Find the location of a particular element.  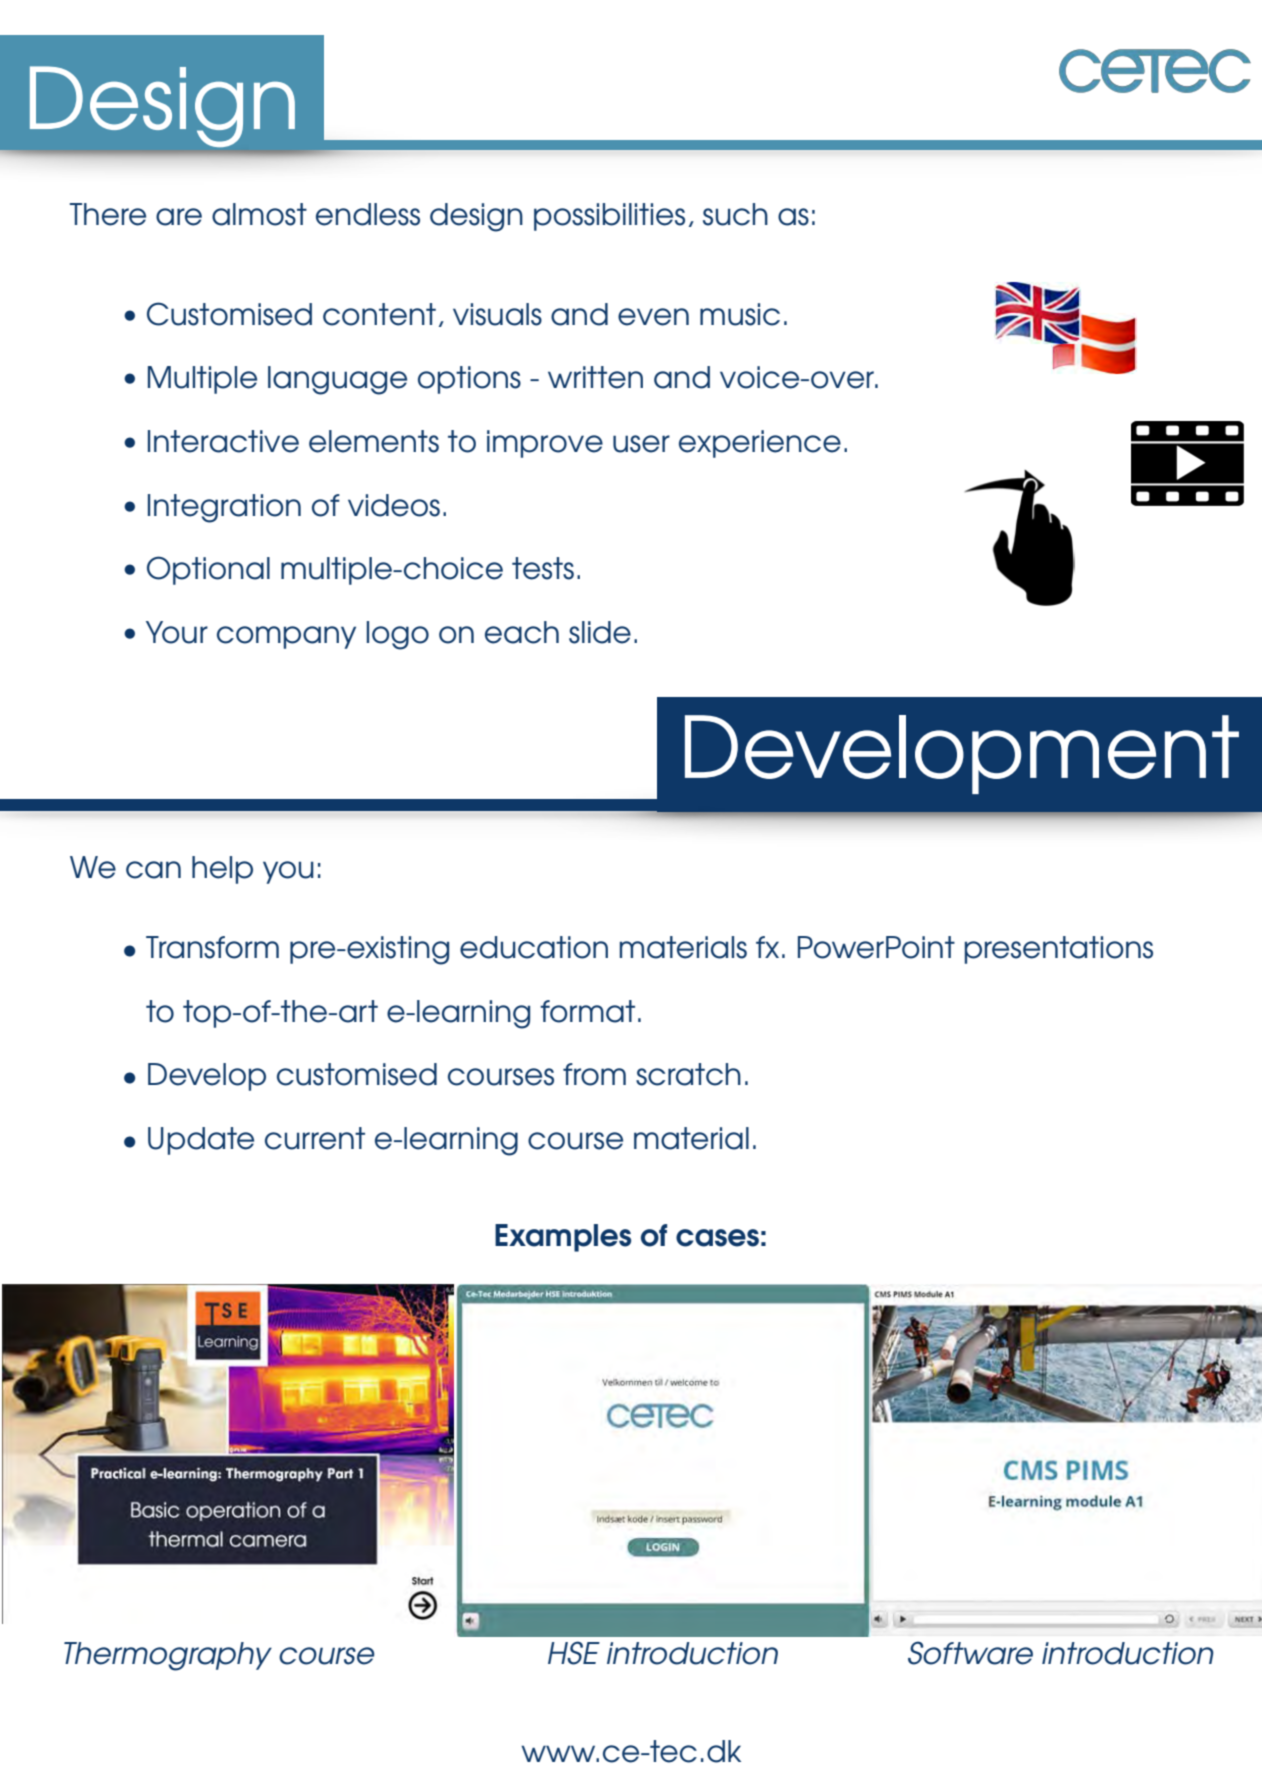

scratch is located at coordinates (688, 1074).
